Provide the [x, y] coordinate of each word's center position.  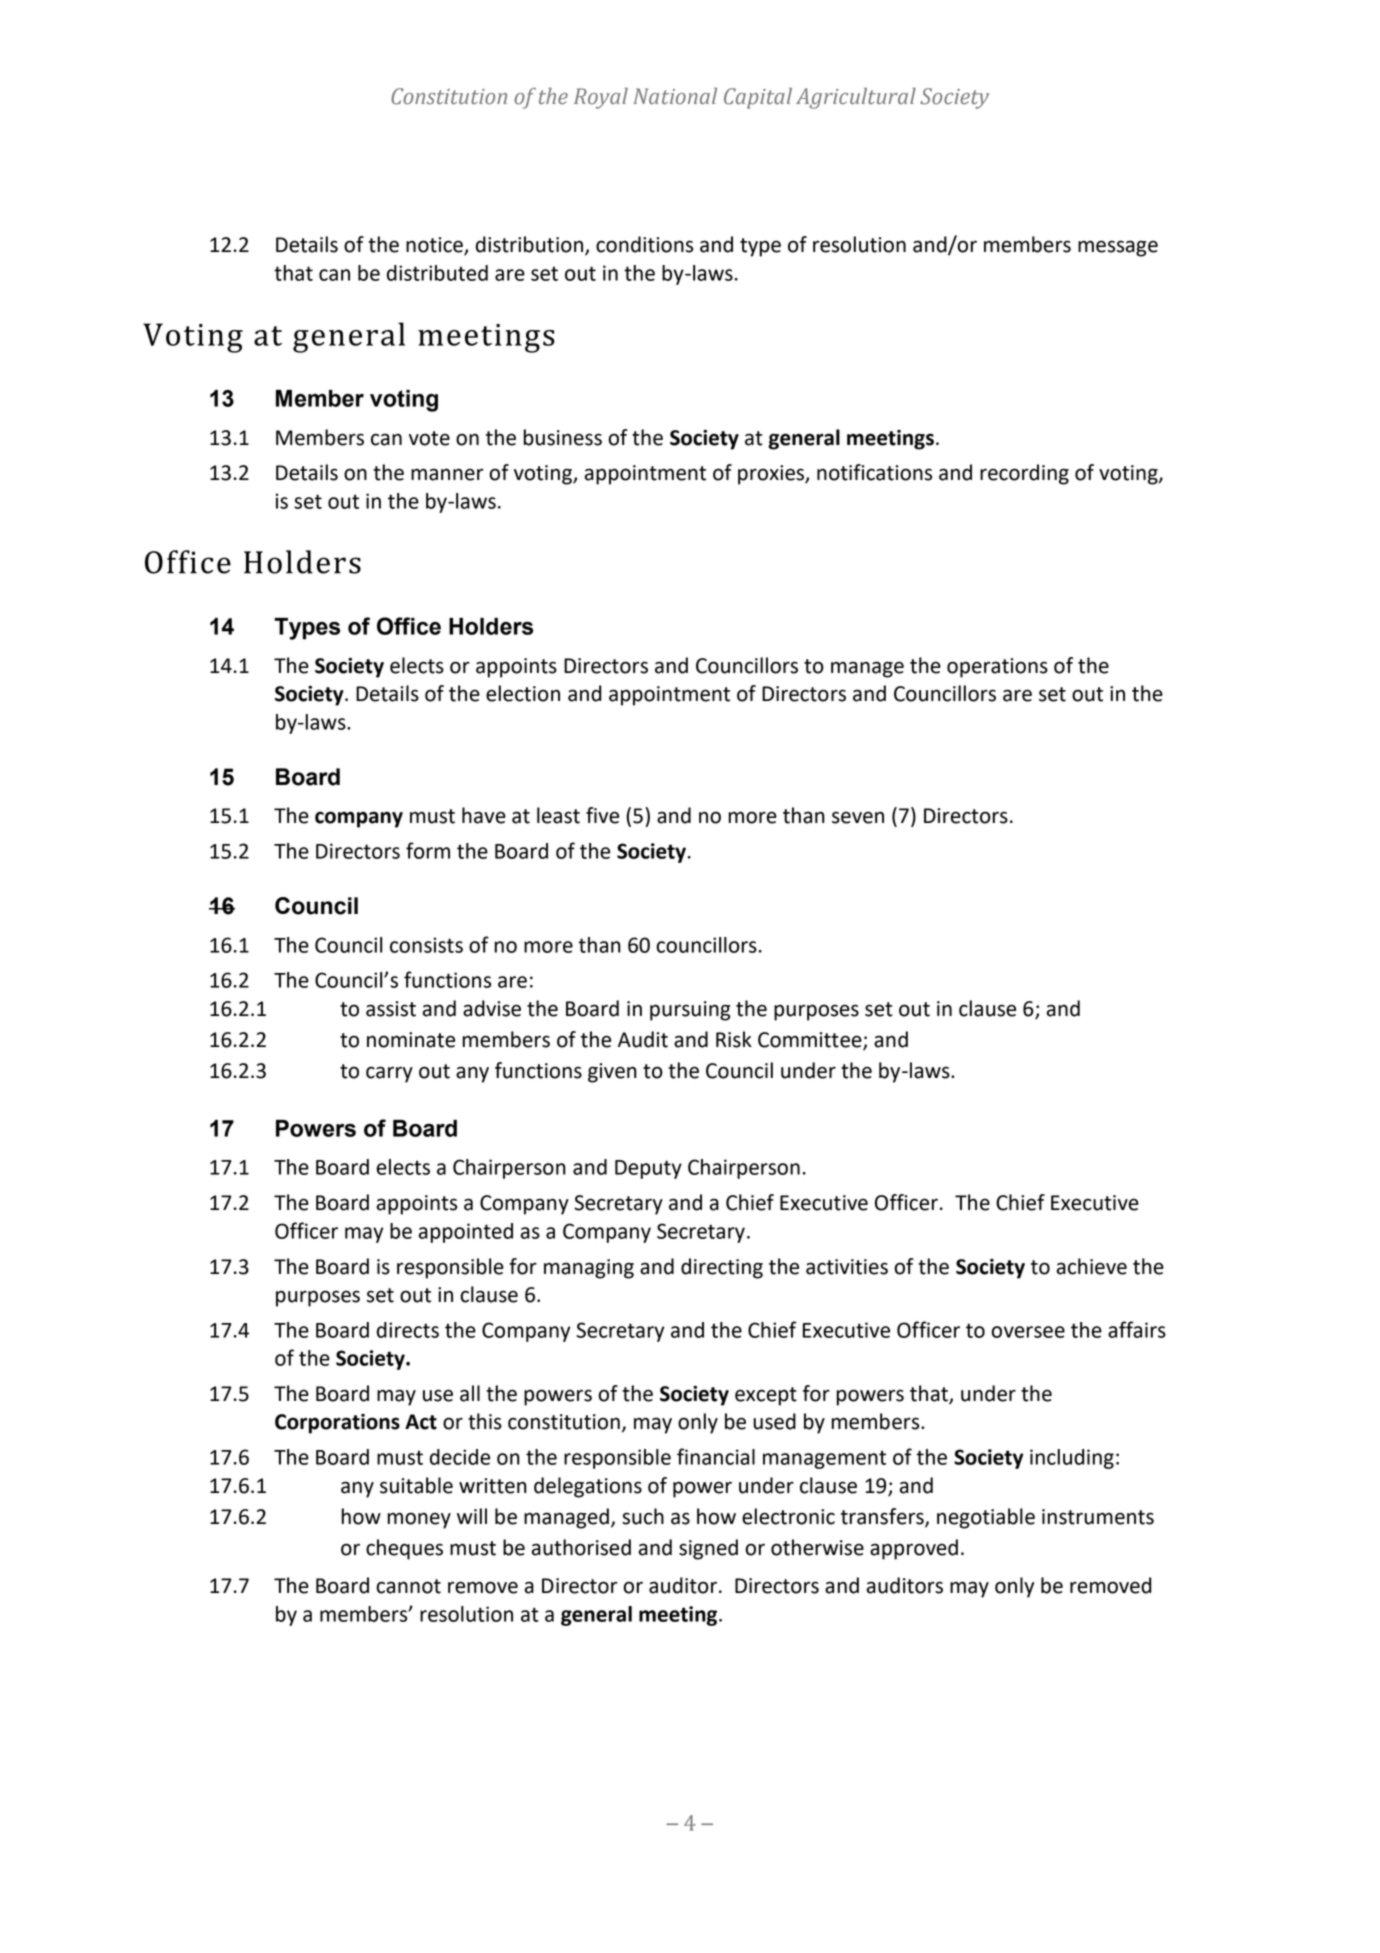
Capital [758, 98]
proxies [772, 475]
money [419, 1520]
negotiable [986, 1518]
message [1118, 248]
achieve [1092, 1266]
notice [435, 246]
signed [708, 1549]
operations [997, 668]
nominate [411, 1040]
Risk [734, 1039]
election [523, 693]
